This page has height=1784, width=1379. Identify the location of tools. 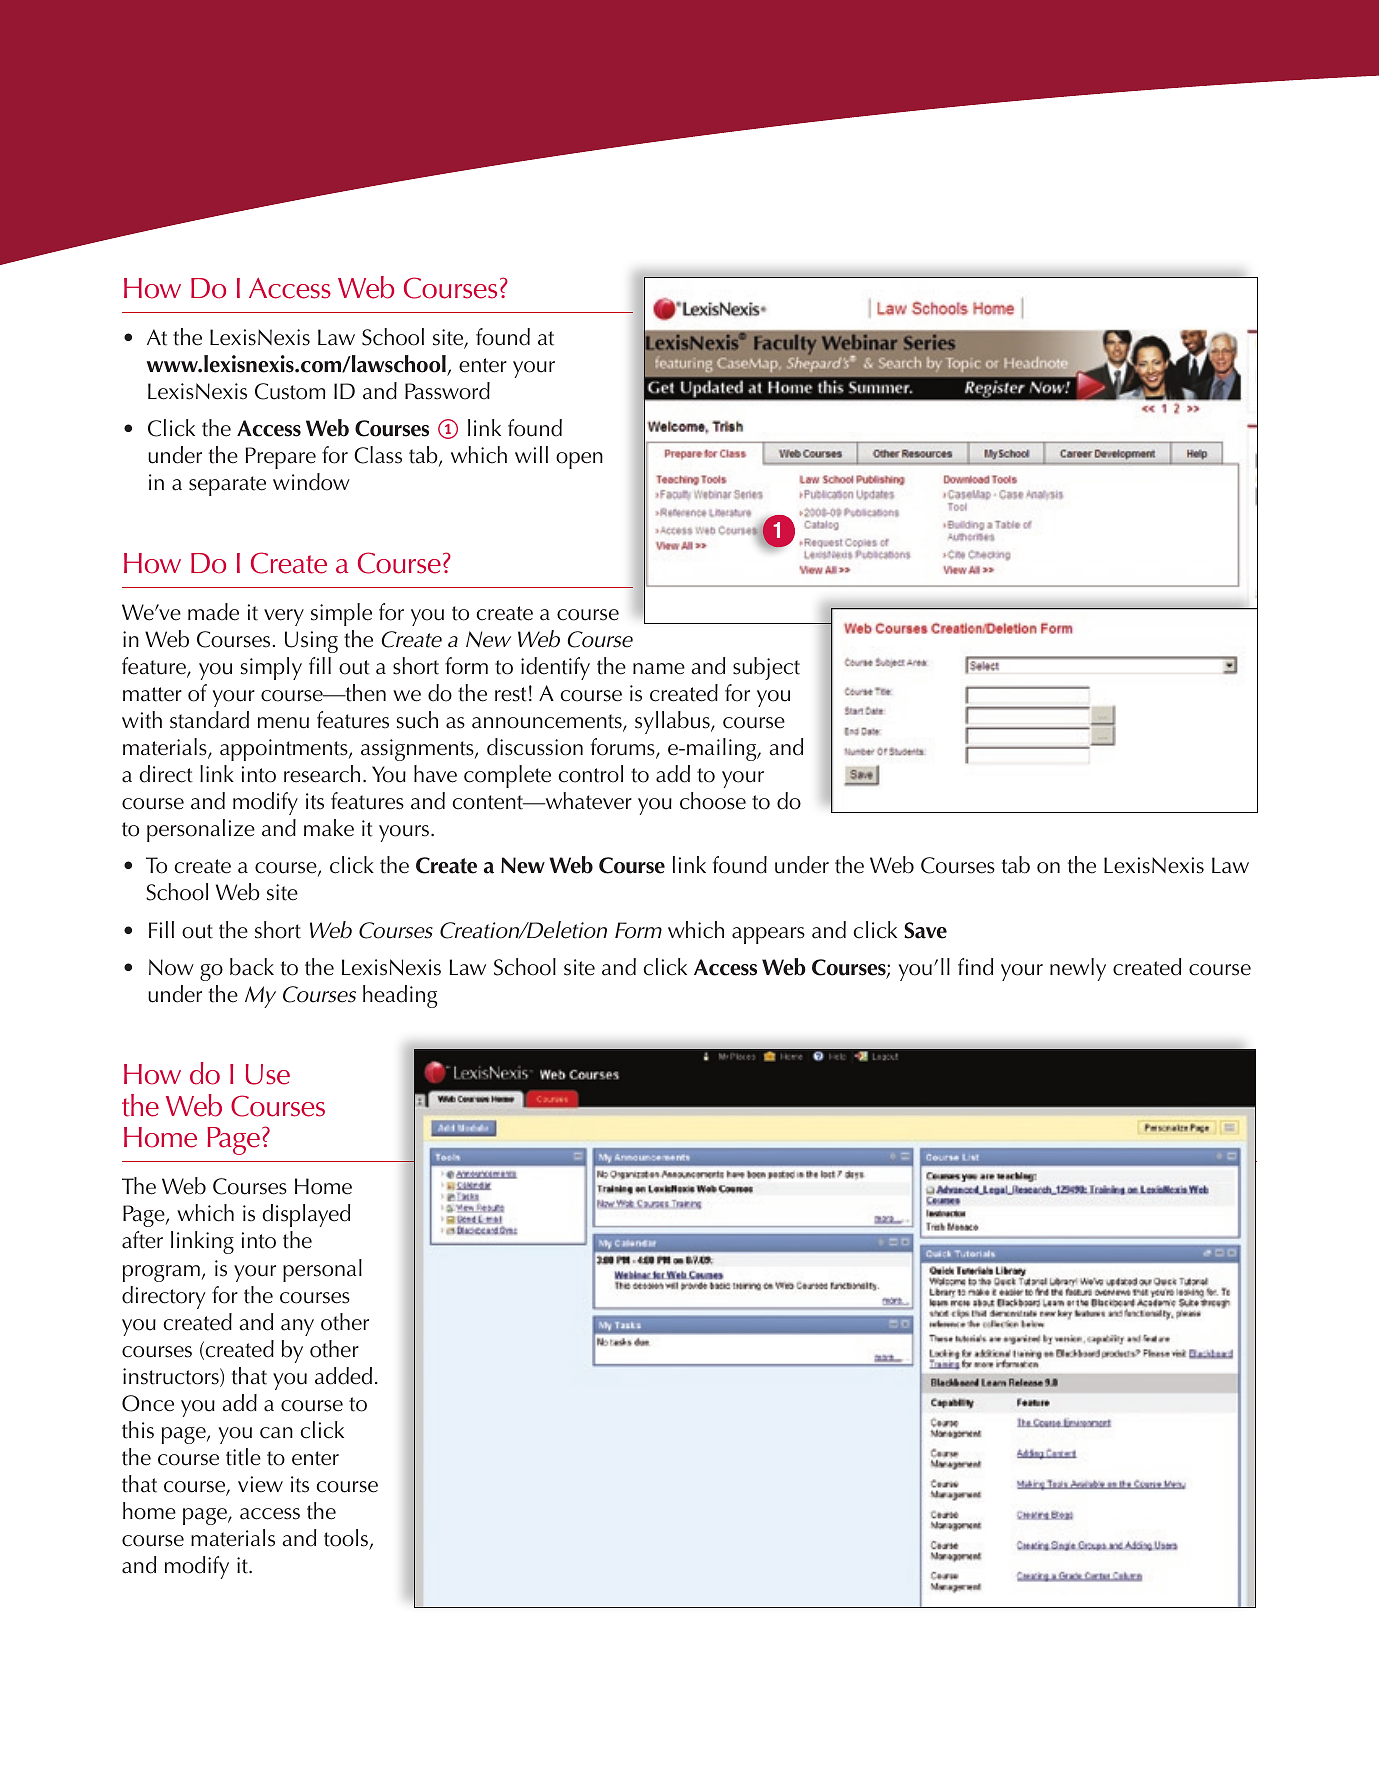
(347, 1539).
